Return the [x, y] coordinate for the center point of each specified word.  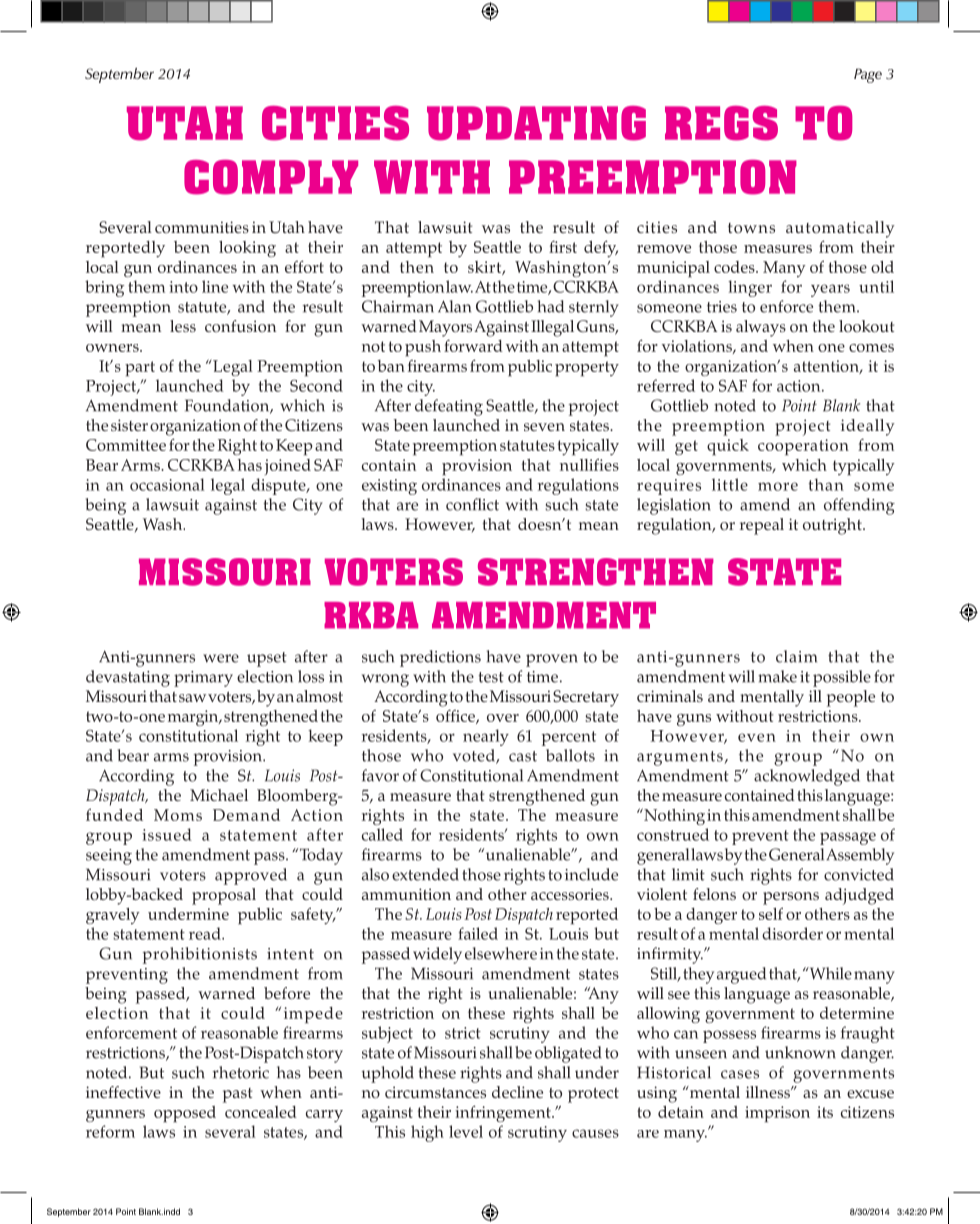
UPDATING [536, 123]
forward [473, 346]
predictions [440, 658]
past [237, 1095]
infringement [504, 1113]
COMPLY [271, 177]
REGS [721, 123]
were [221, 658]
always [761, 328]
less [183, 326]
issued [167, 834]
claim [796, 656]
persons [791, 898]
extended [425, 874]
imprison [777, 1114]
